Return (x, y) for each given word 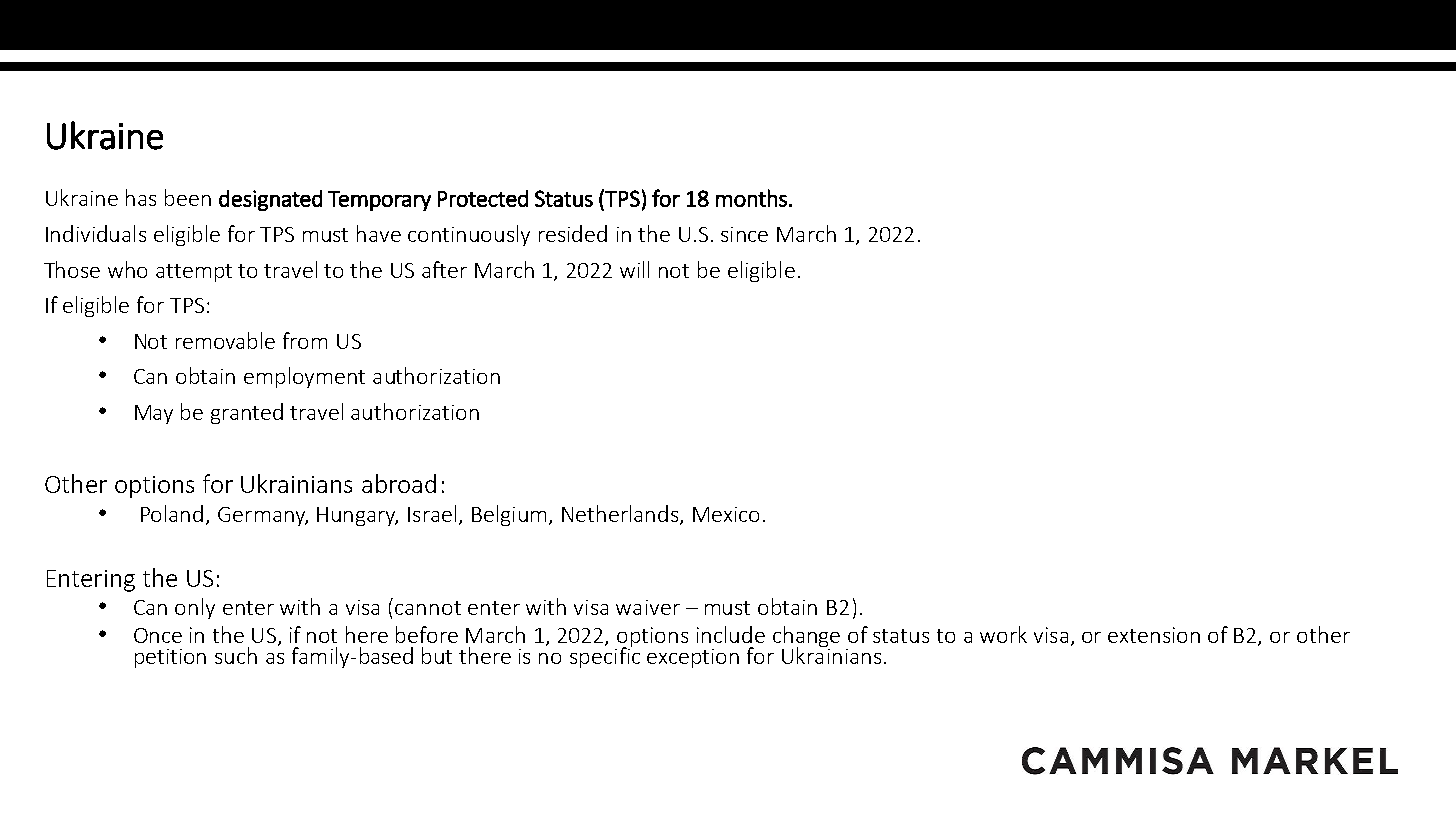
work (1003, 634)
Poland (172, 513)
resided (573, 233)
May (154, 414)
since (744, 234)
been (188, 197)
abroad (399, 483)
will (634, 269)
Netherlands (621, 514)
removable (225, 340)
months (751, 198)
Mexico (726, 514)
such (236, 655)
